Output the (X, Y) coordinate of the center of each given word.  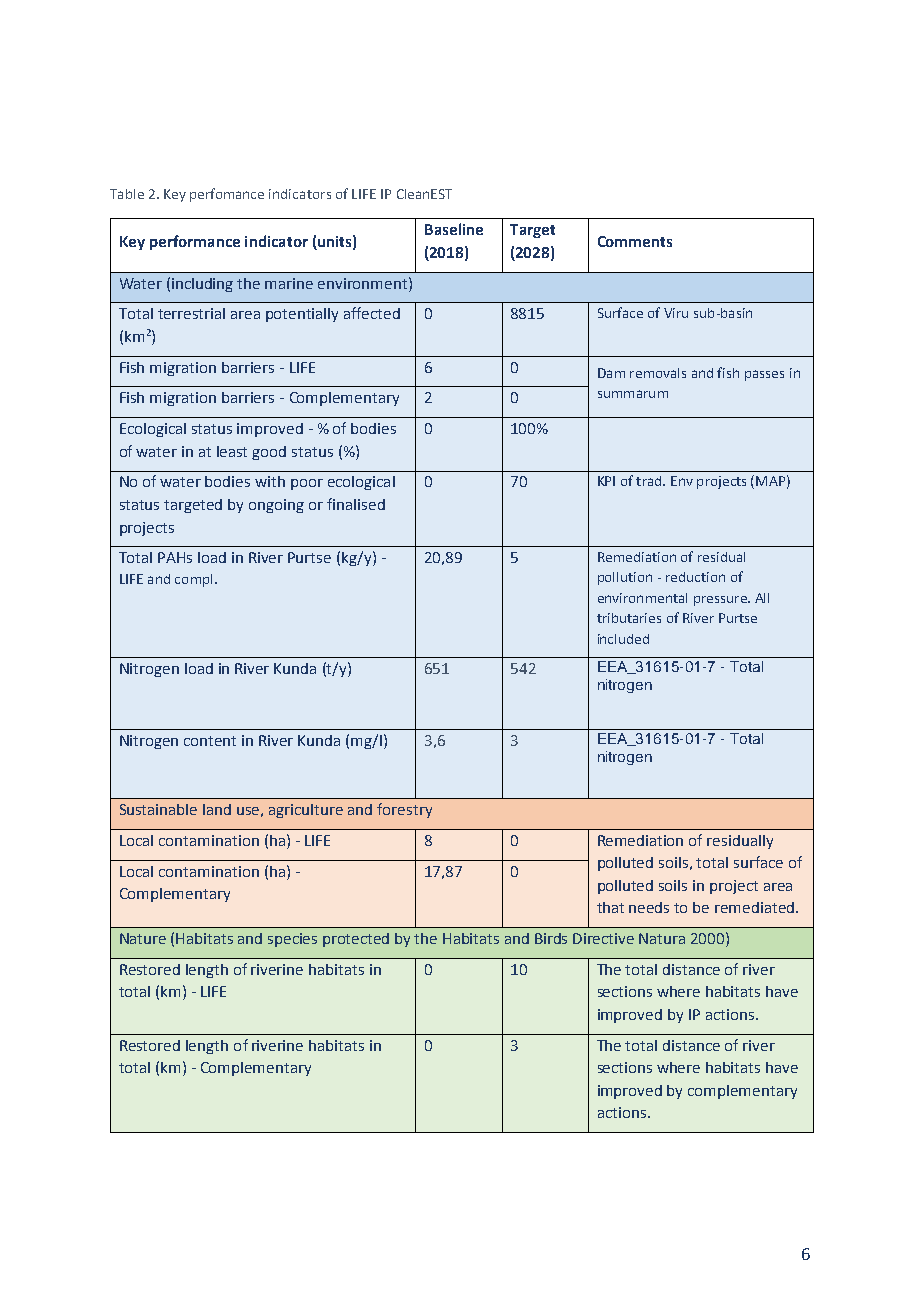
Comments (635, 241)
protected (356, 940)
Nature (143, 938)
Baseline (454, 229)
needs (649, 907)
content (210, 741)
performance (195, 242)
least (232, 451)
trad (650, 481)
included (623, 639)
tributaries (629, 618)
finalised (356, 504)
